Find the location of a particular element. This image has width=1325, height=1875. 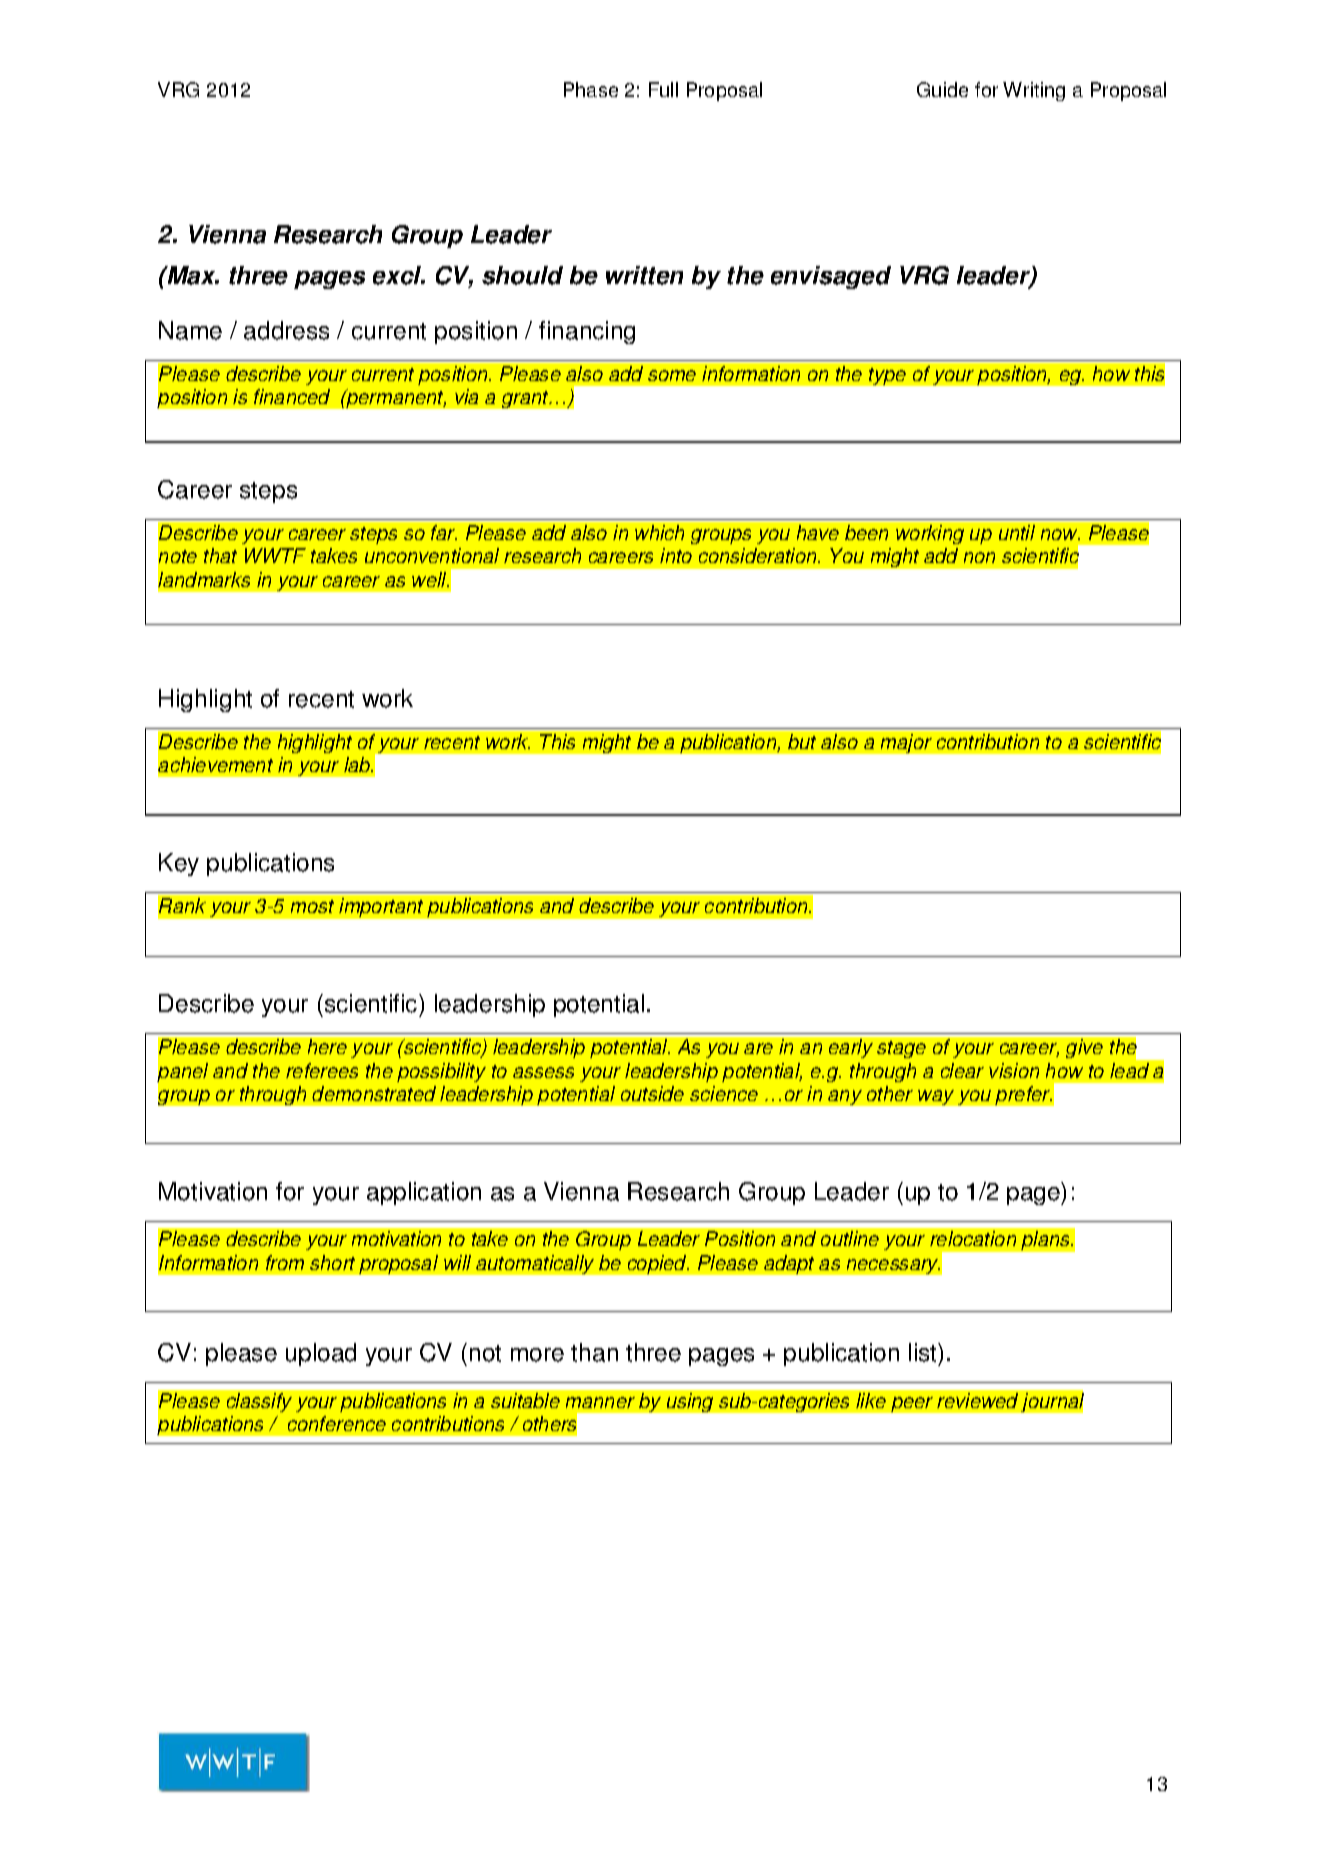

assess is located at coordinates (543, 1072).
